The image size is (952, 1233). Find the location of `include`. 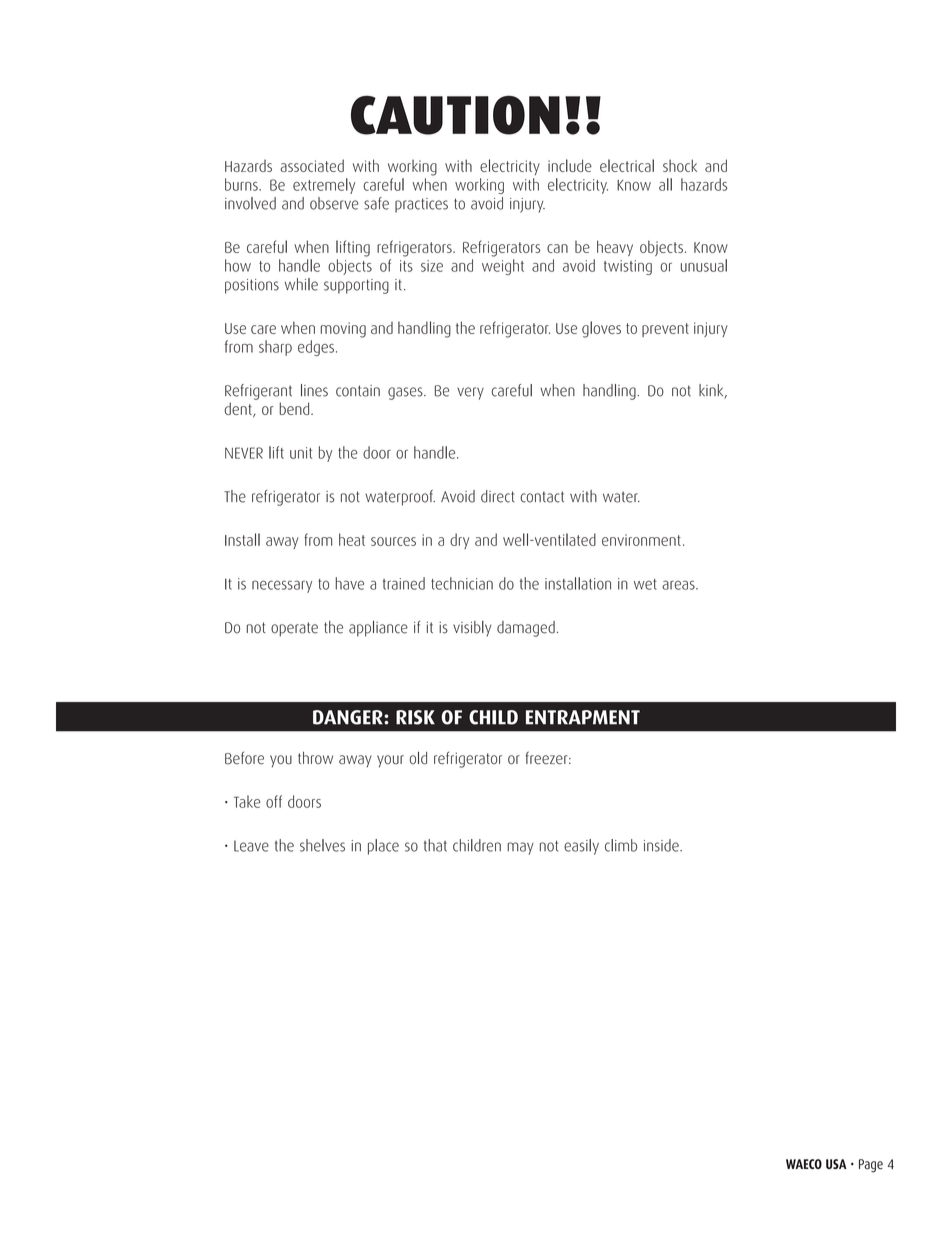

include is located at coordinates (570, 165).
